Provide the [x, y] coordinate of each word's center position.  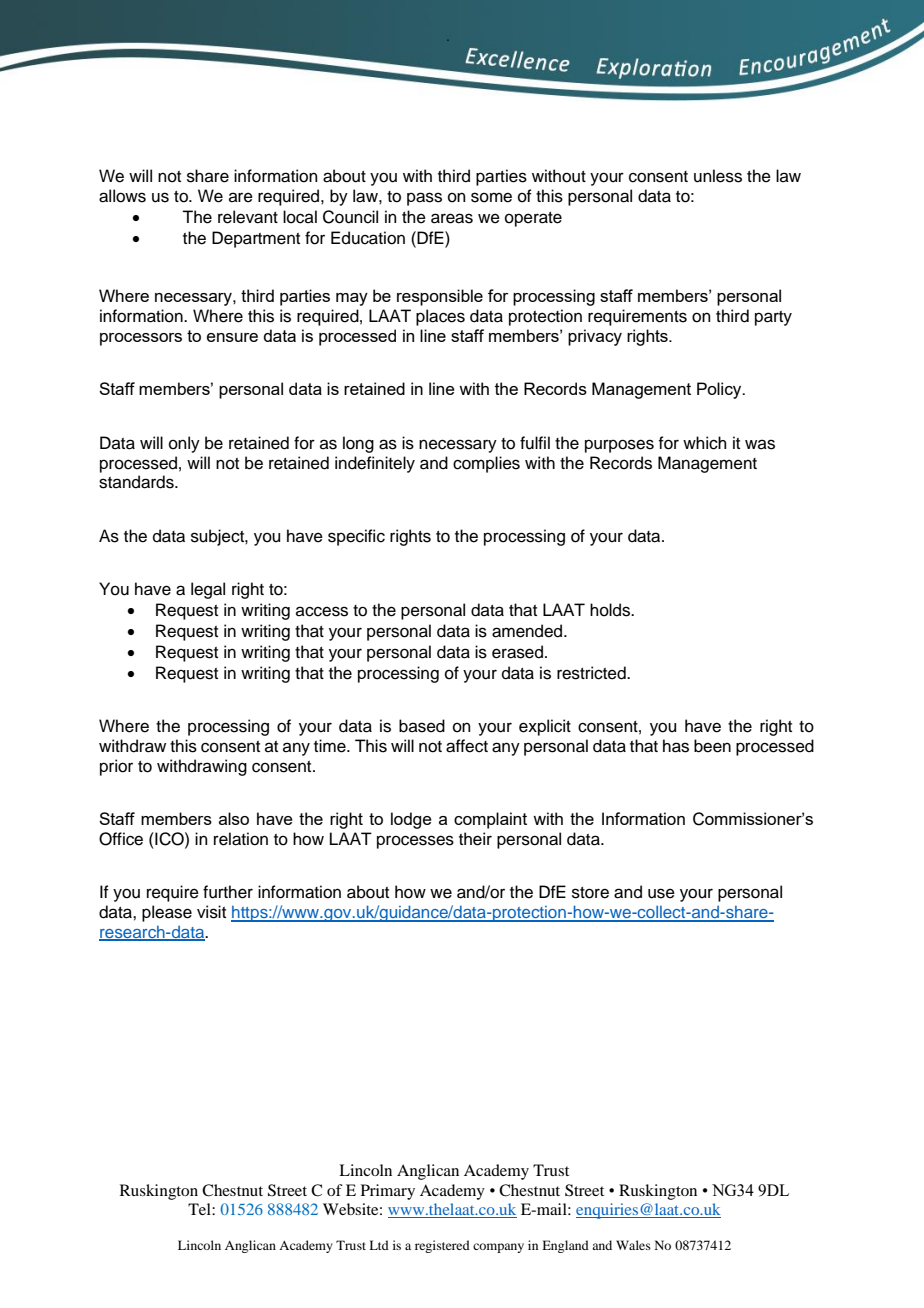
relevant [248, 217]
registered [442, 1246]
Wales [633, 1245]
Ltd [379, 1245]
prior [116, 767]
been [712, 746]
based [422, 726]
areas [452, 218]
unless [718, 176]
